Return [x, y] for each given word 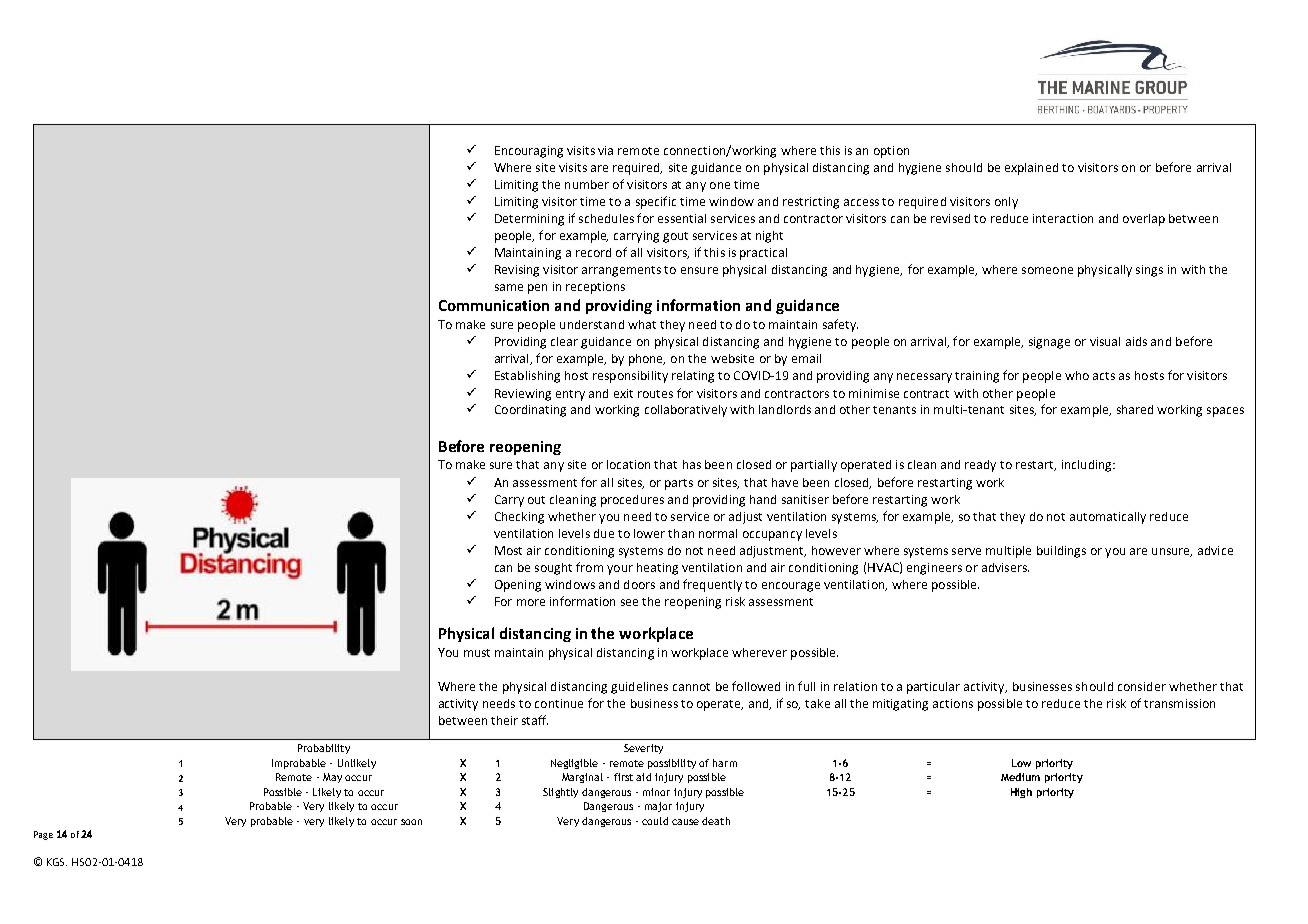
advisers [1005, 567]
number [587, 184]
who [1077, 375]
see [629, 602]
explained [1031, 169]
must [477, 653]
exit [623, 393]
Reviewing [523, 395]
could [655, 821]
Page [43, 835]
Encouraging [529, 152]
